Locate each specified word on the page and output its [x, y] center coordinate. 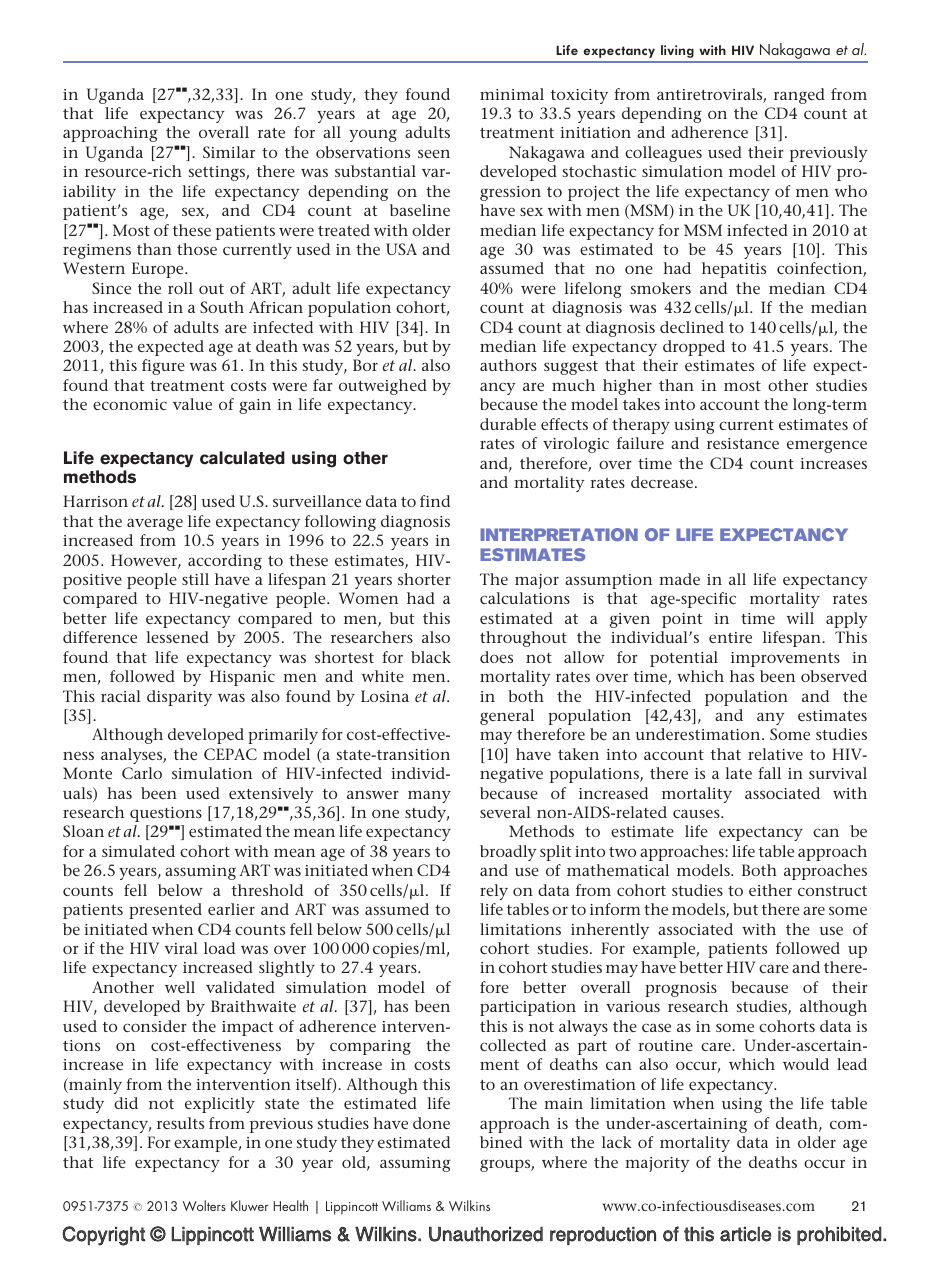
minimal [512, 94]
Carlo [142, 773]
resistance [743, 443]
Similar [229, 152]
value [192, 404]
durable [508, 424]
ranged [799, 96]
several [505, 812]
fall [769, 773]
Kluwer [250, 1205]
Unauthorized [486, 1234]
